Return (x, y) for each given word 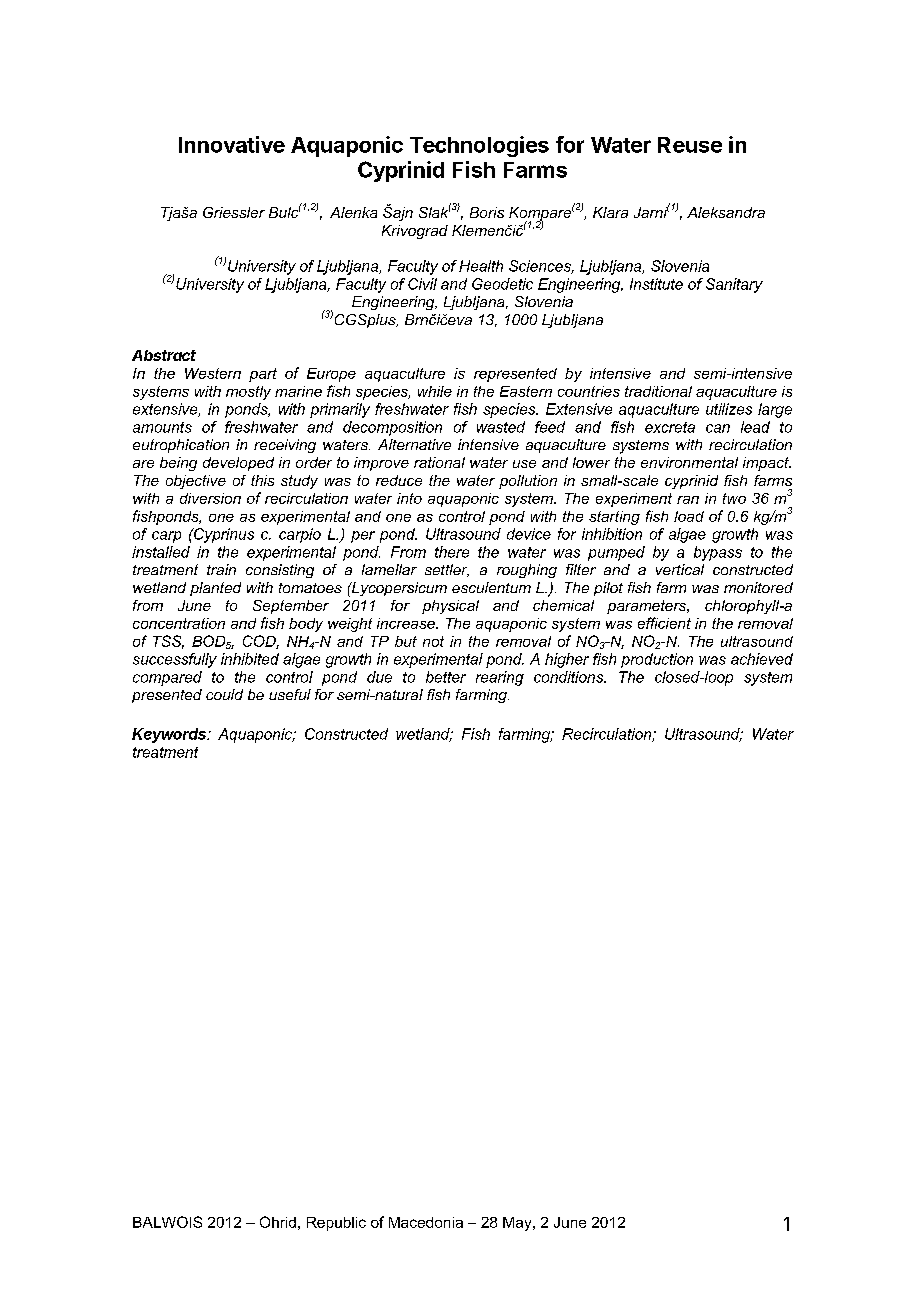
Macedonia (426, 1222)
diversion (210, 498)
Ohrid (278, 1222)
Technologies (479, 146)
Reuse (690, 145)
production (657, 660)
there (452, 552)
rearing (500, 678)
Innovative (232, 144)
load (689, 516)
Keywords (170, 735)
